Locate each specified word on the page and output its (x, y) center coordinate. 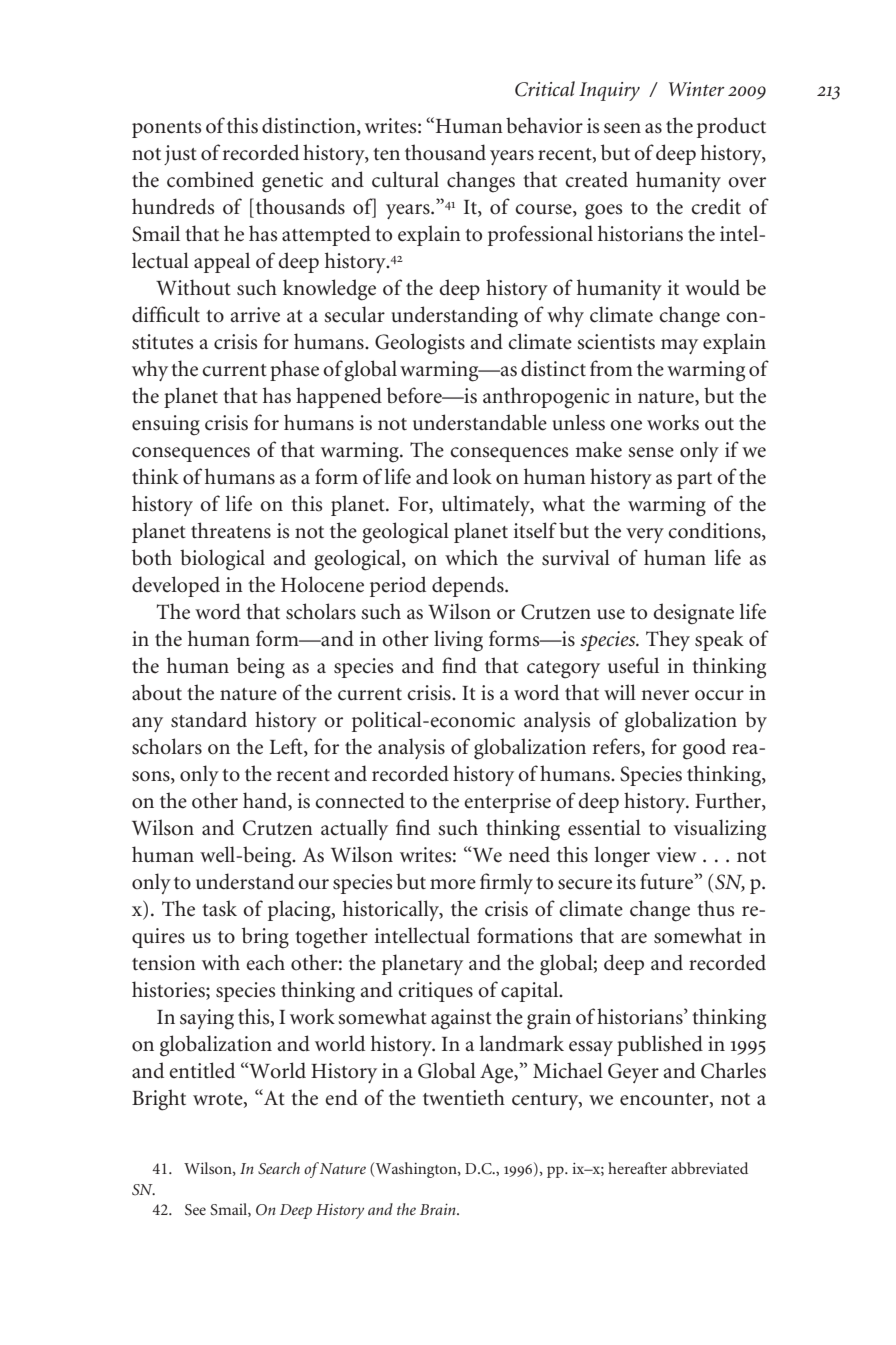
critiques (435, 992)
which (471, 557)
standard (209, 719)
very (645, 535)
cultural (405, 179)
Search (279, 1168)
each (265, 962)
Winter (697, 89)
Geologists (420, 344)
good (704, 749)
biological (222, 560)
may (679, 346)
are (634, 938)
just (180, 155)
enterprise (507, 803)
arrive (255, 315)
